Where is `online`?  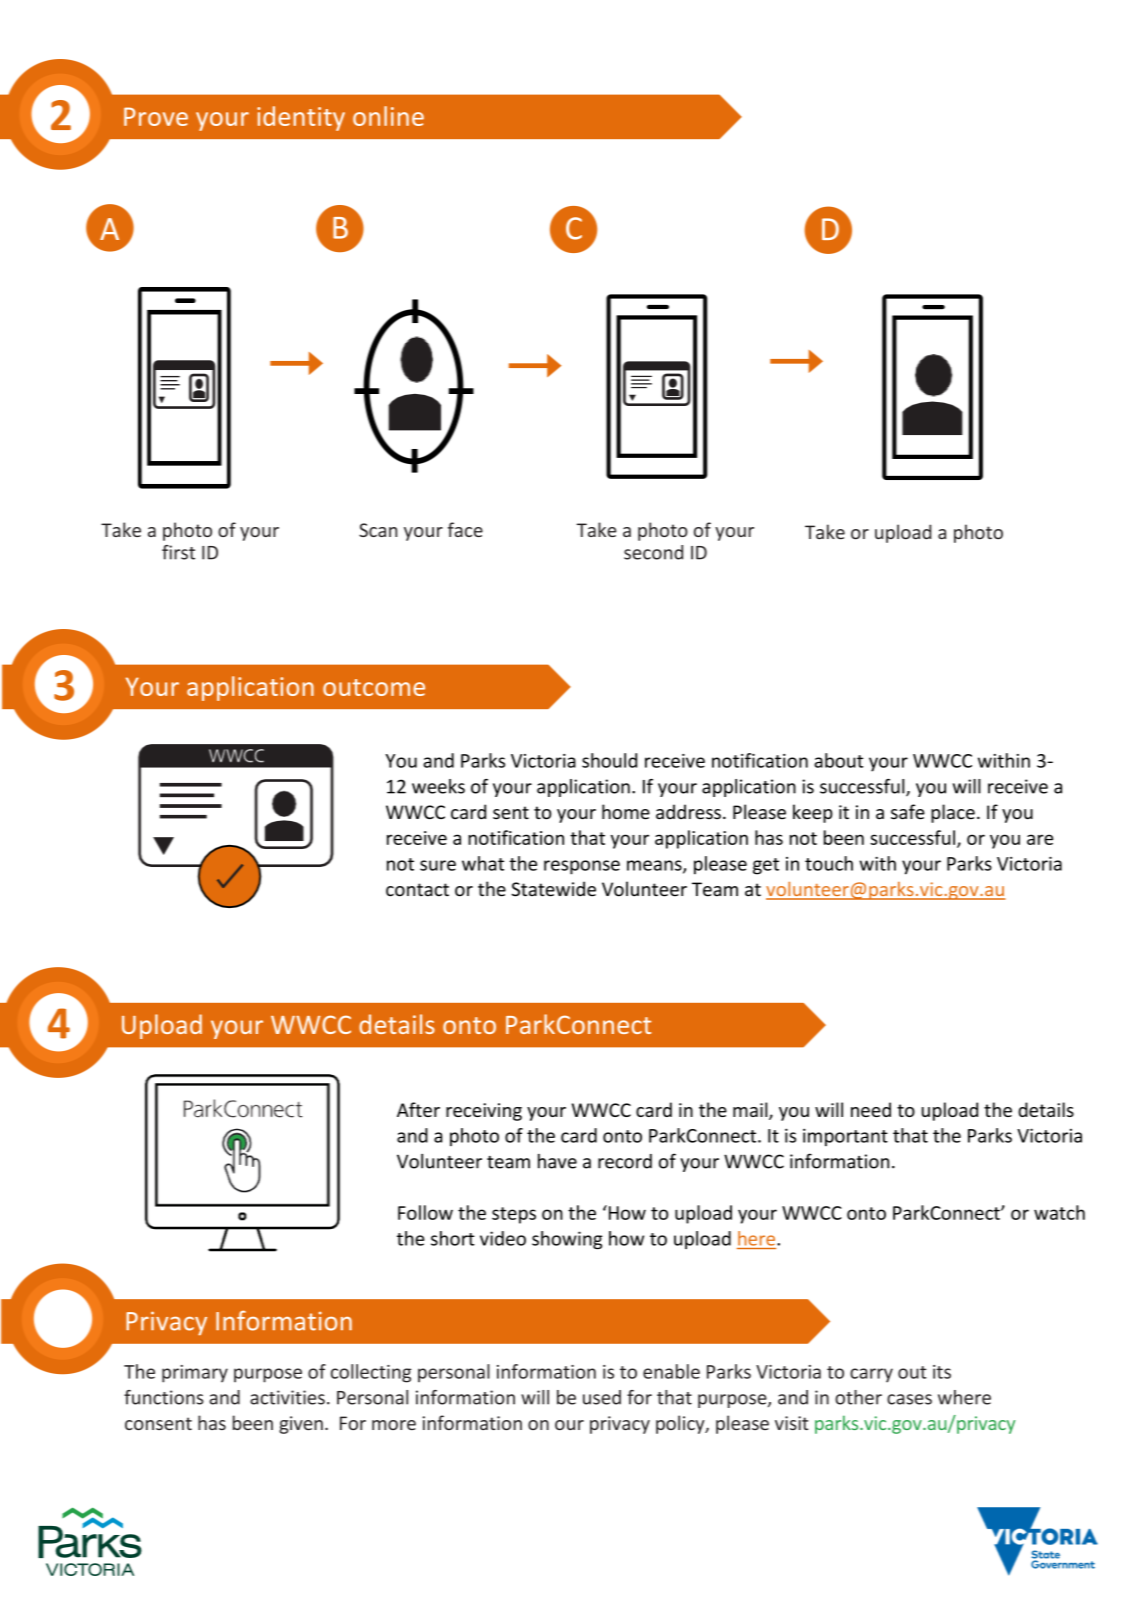 online is located at coordinates (388, 116).
